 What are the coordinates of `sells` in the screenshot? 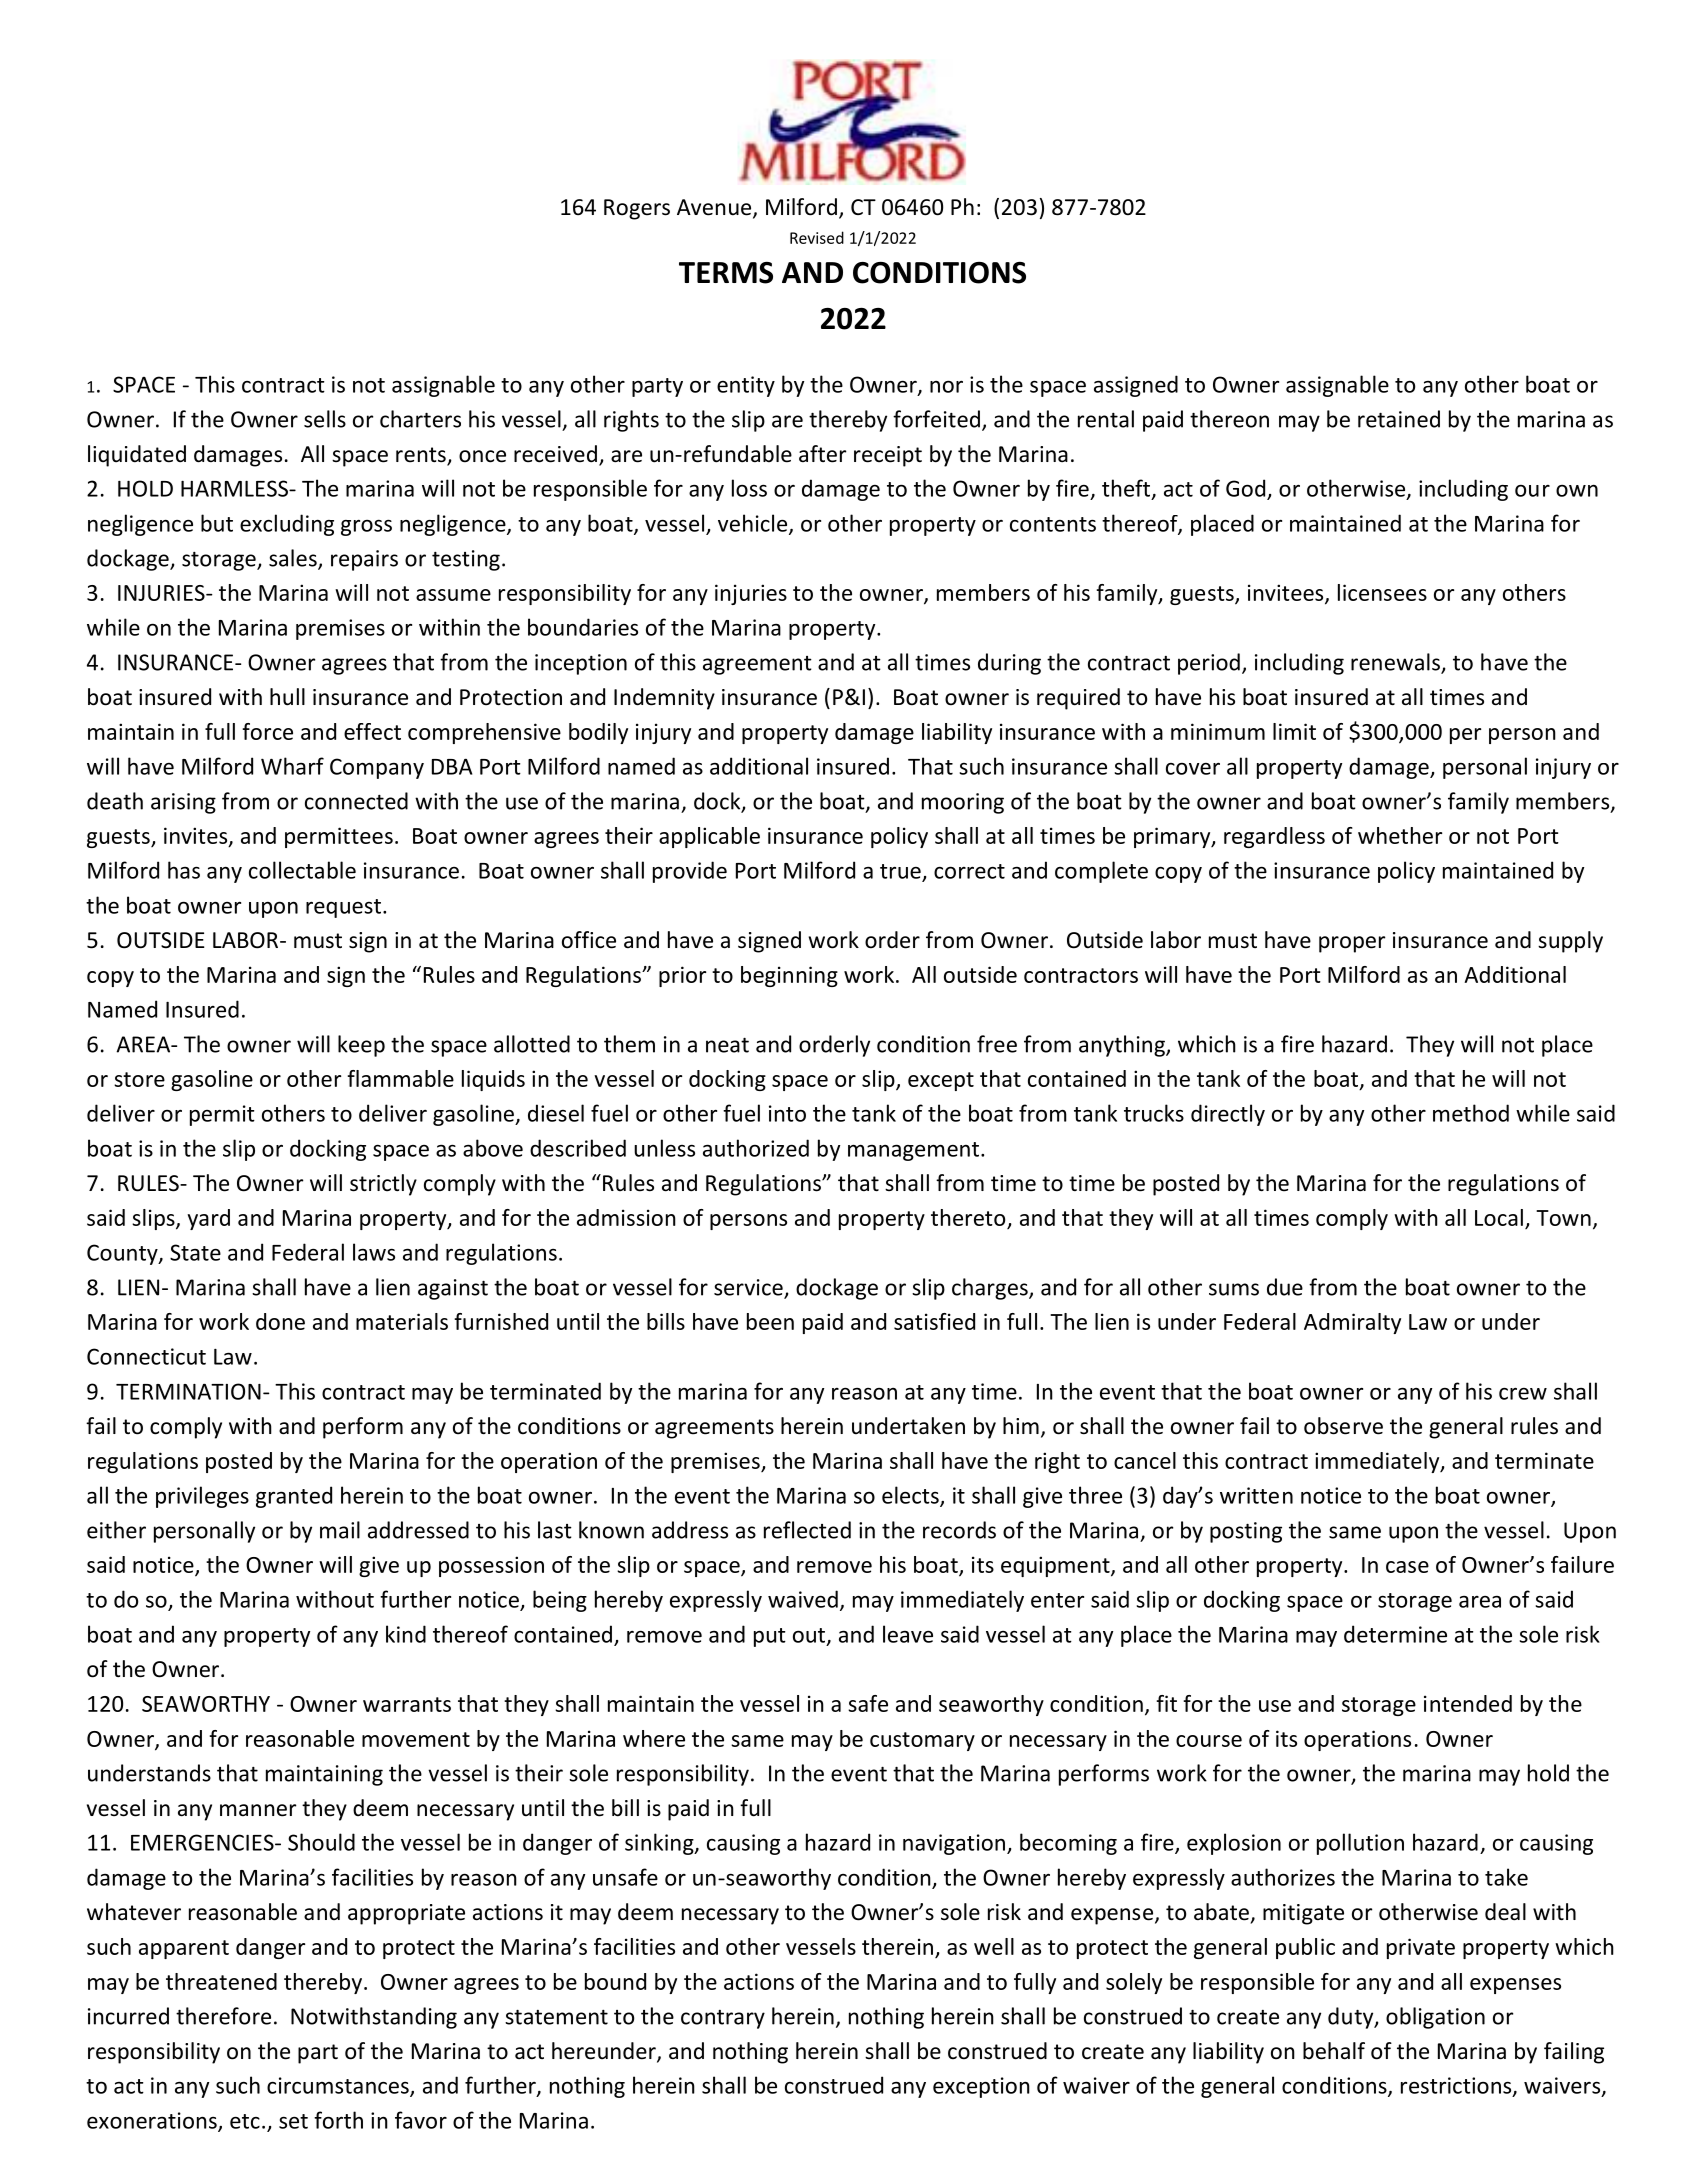 It's located at (325, 419).
